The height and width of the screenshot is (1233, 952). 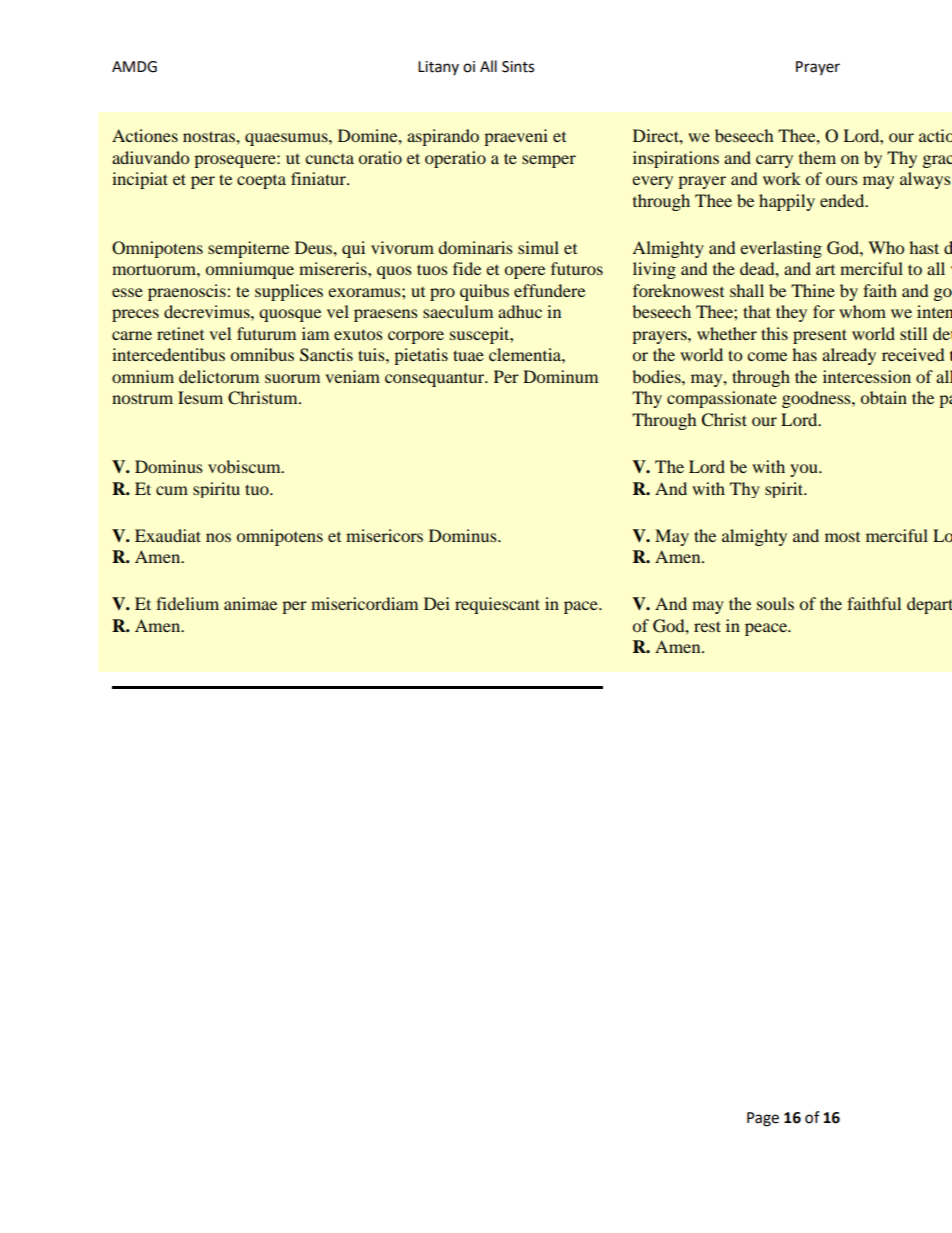 I want to click on bodies, so click(x=657, y=376).
